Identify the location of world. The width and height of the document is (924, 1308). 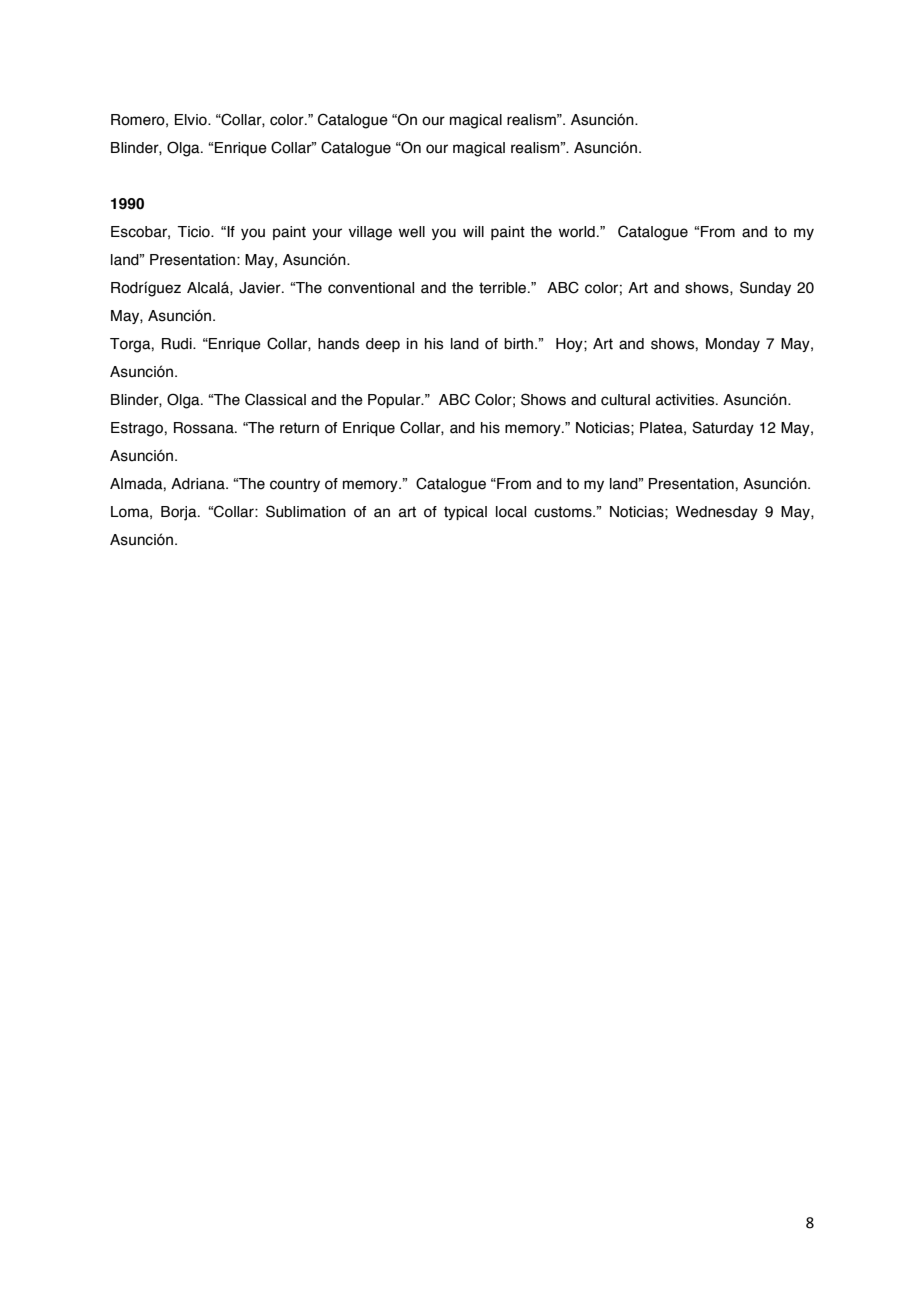
(577, 232).
